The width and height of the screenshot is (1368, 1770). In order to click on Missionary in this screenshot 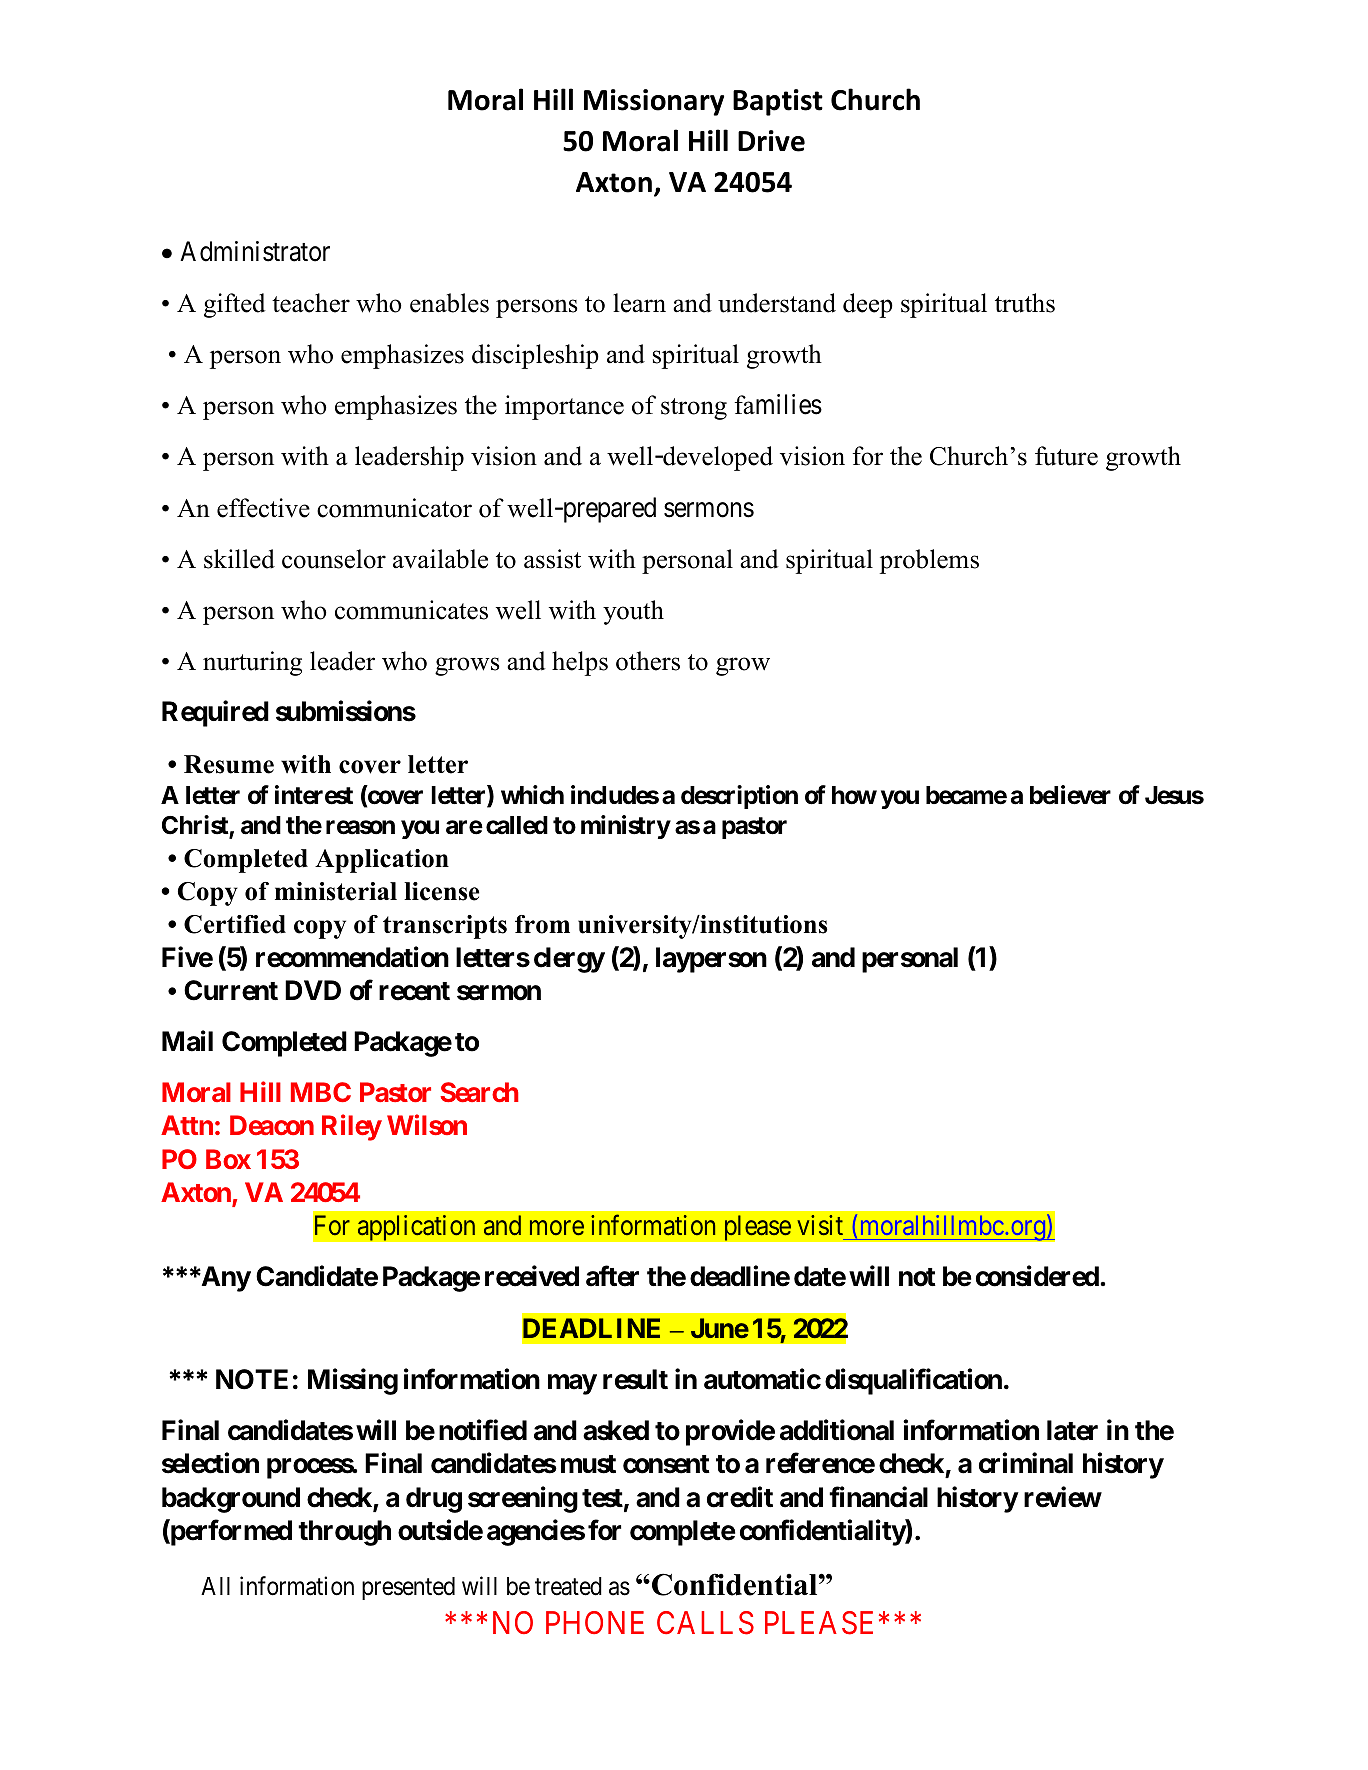, I will do `click(654, 102)`.
